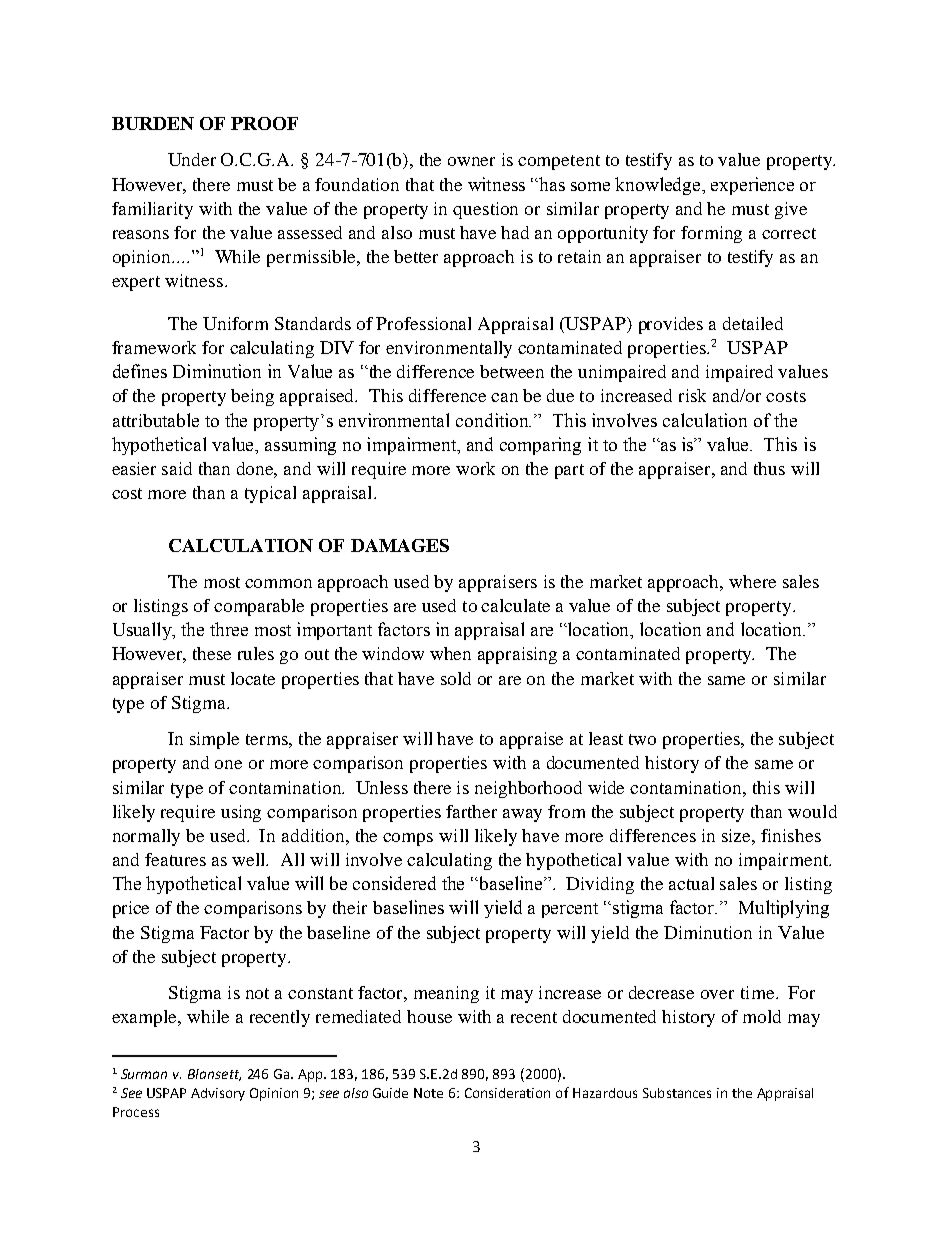 The image size is (952, 1233). What do you see at coordinates (507, 1093) in the page?
I see `Consideration` at bounding box center [507, 1093].
